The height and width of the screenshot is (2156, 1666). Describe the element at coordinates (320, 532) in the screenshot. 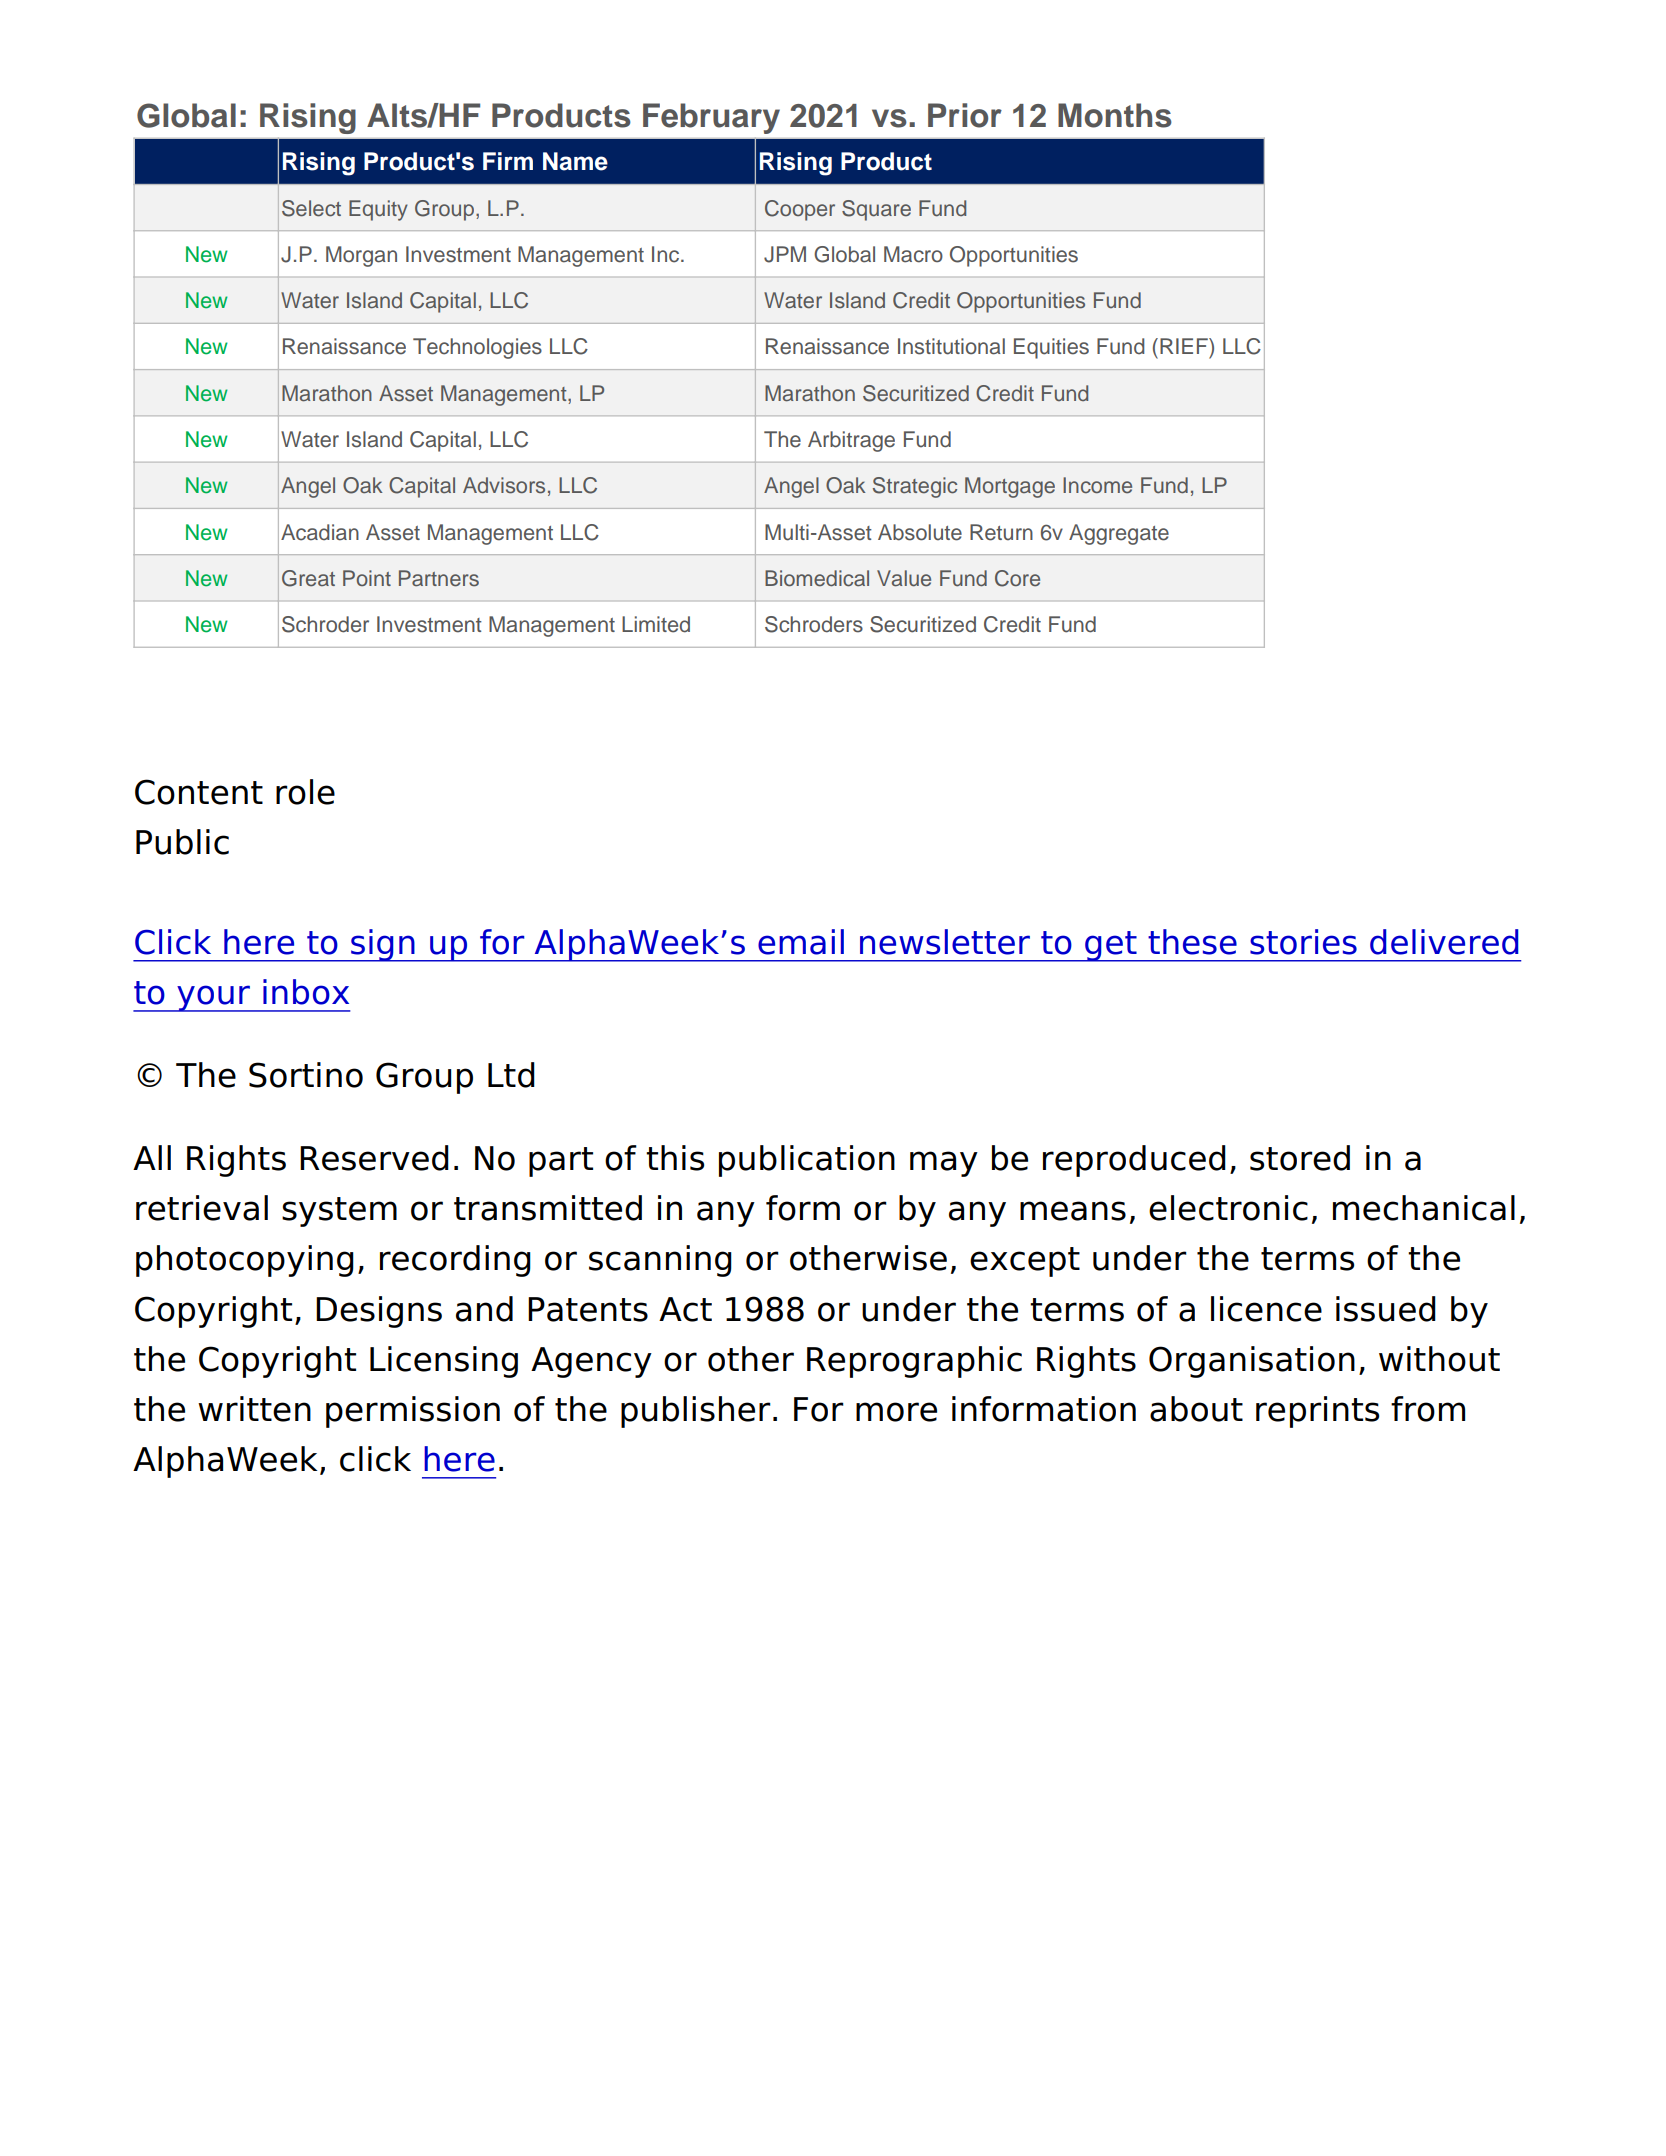

I see `Acadian` at that location.
